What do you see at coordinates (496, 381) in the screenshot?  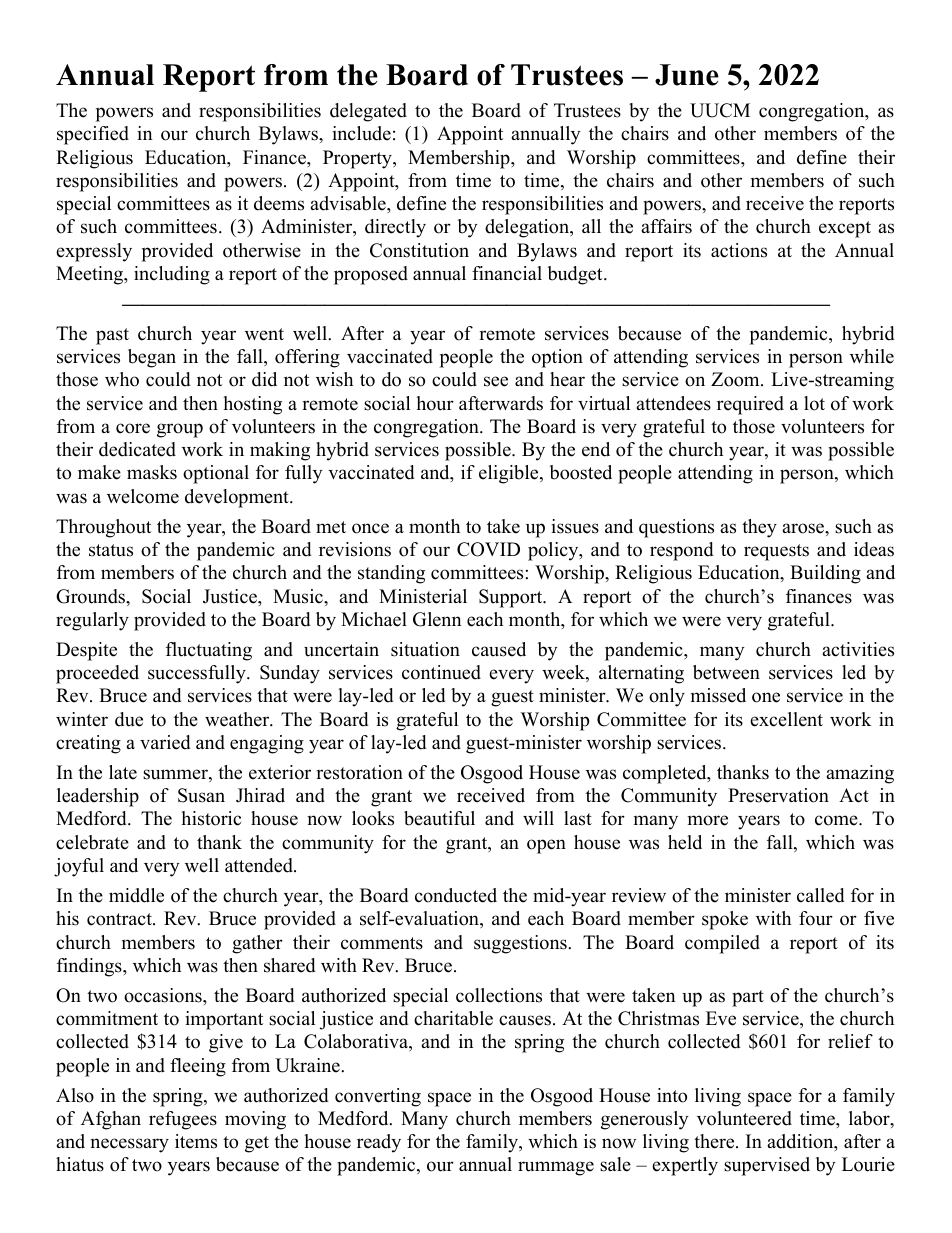 I see `see` at bounding box center [496, 381].
